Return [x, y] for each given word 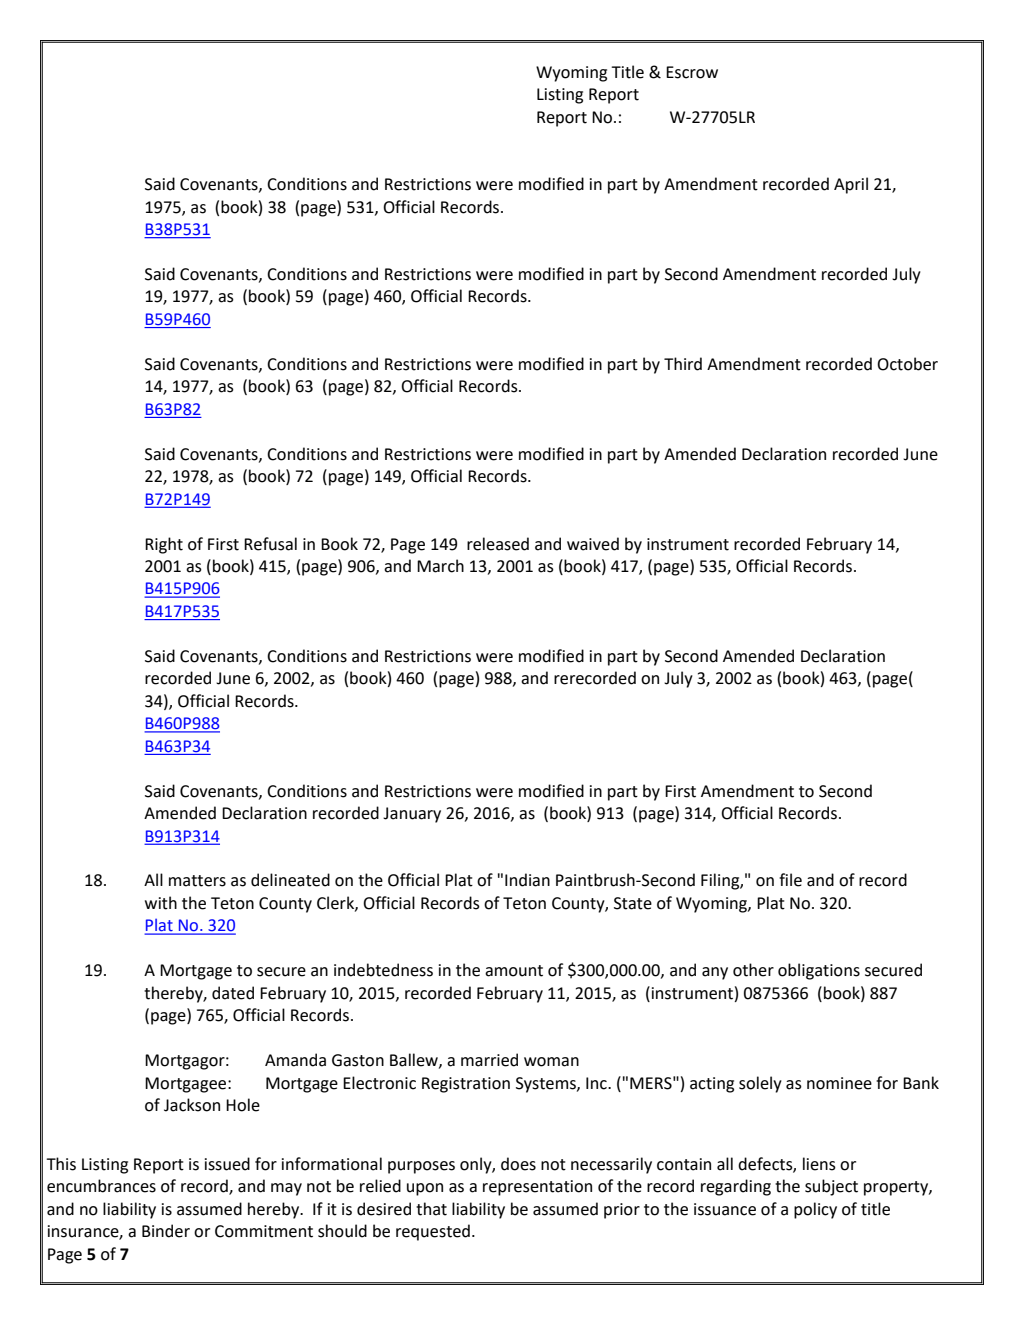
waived [593, 544]
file [790, 880]
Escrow [692, 72]
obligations [819, 971]
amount [514, 971]
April [851, 185]
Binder [166, 1231]
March [440, 566]
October [907, 364]
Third [683, 364]
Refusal [270, 544]
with [161, 903]
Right [164, 545]
